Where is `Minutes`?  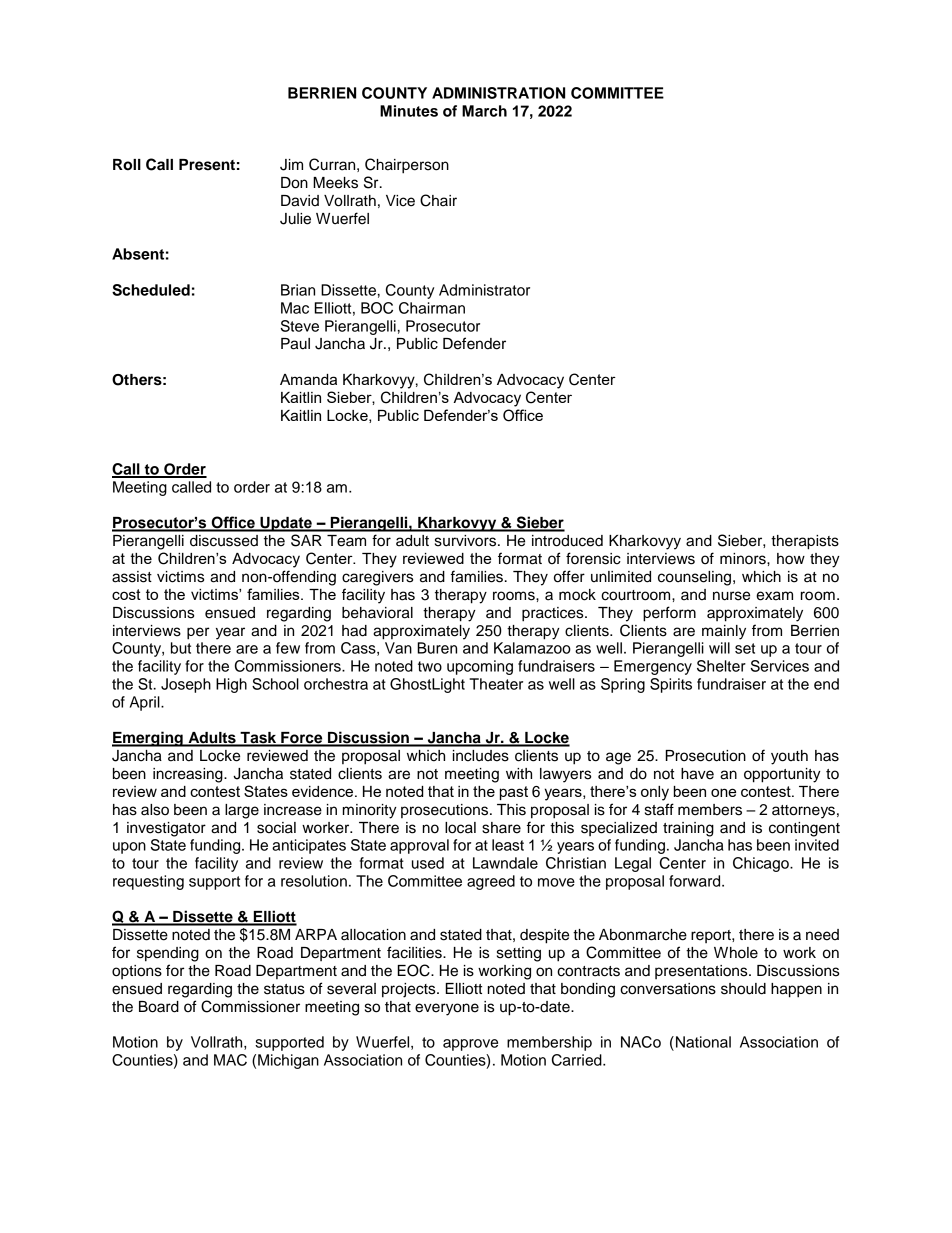 Minutes is located at coordinates (409, 111).
